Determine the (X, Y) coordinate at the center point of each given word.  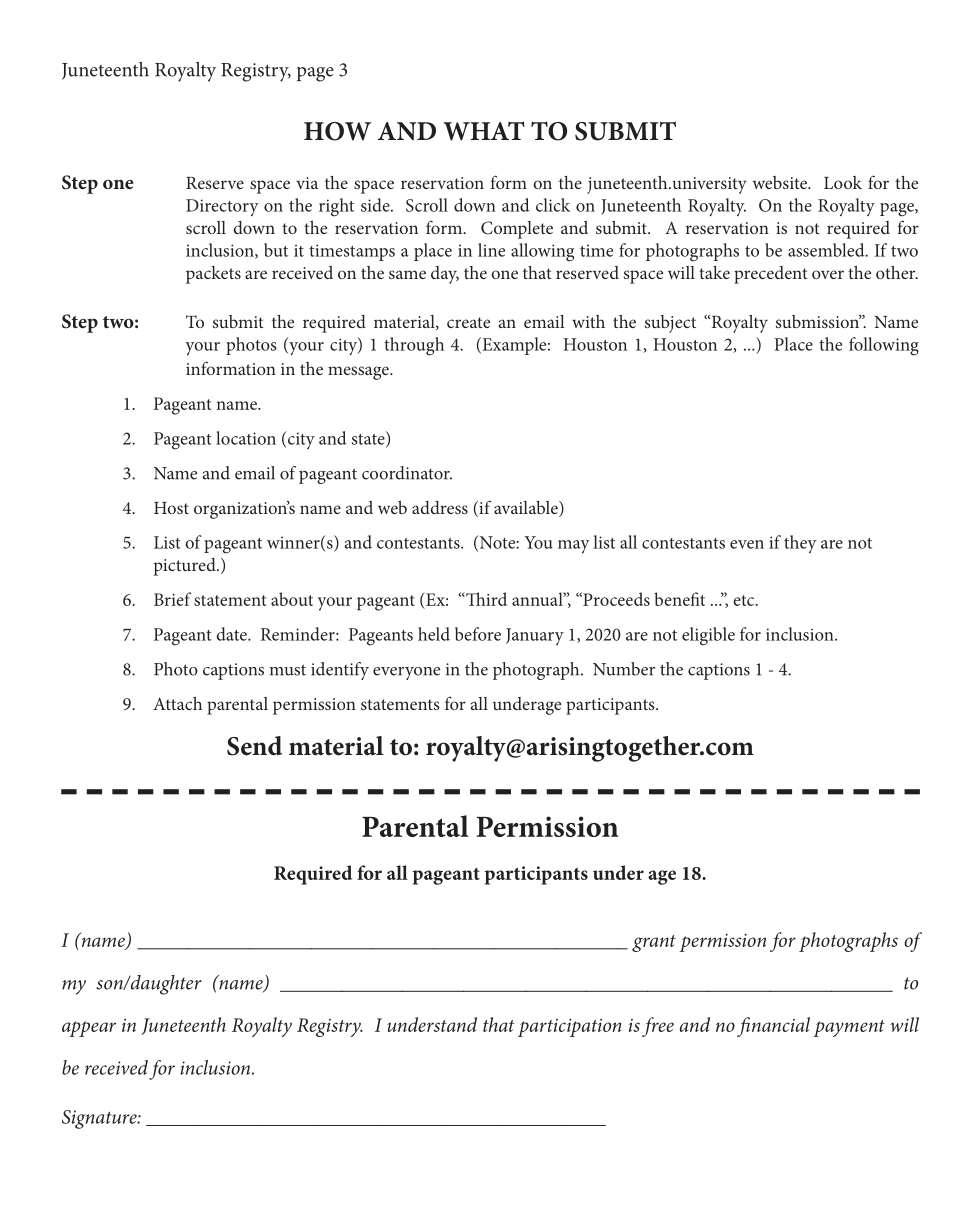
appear (89, 1029)
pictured (186, 567)
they (800, 544)
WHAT (483, 131)
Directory (222, 207)
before (478, 634)
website (780, 182)
